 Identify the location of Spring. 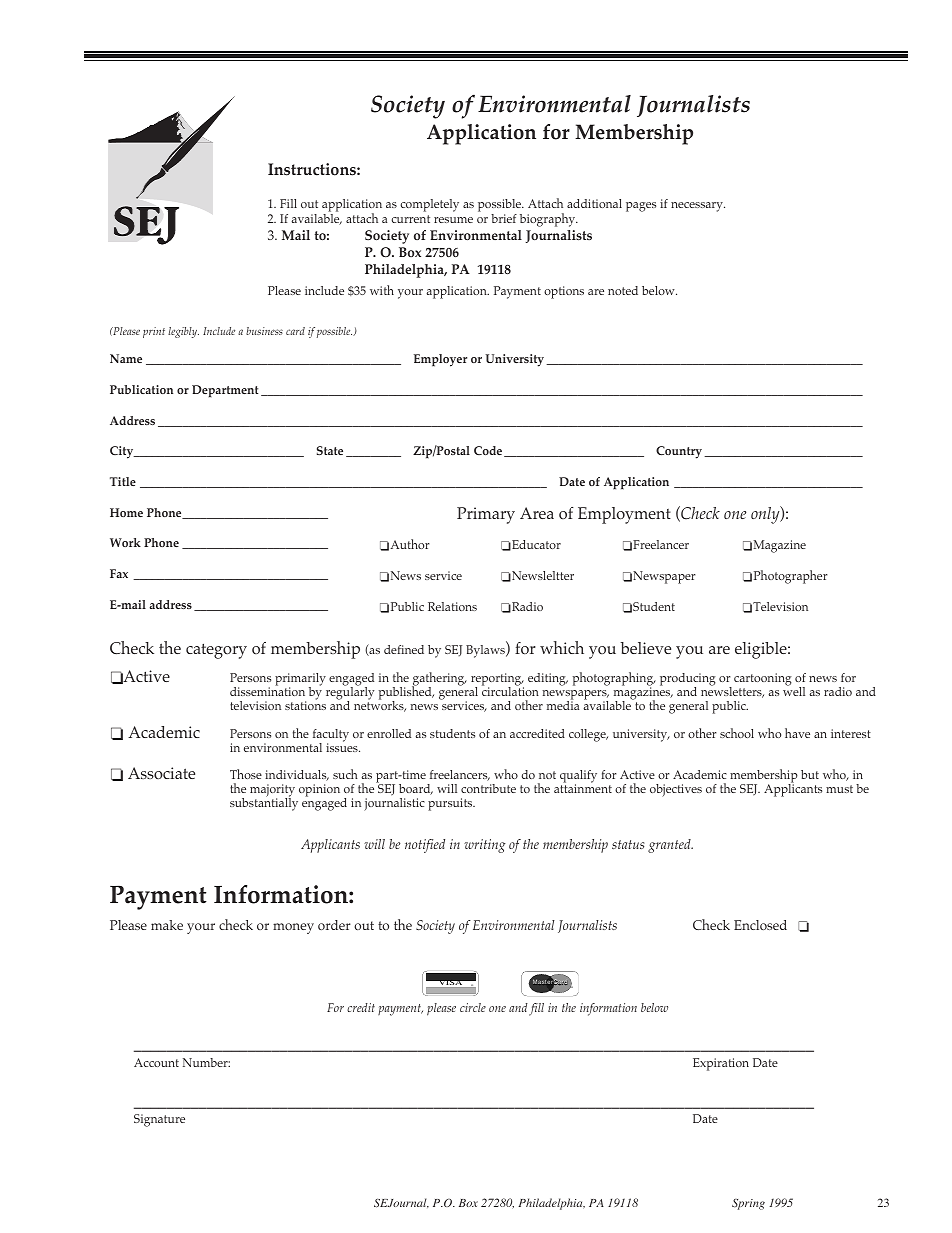
(748, 1204).
